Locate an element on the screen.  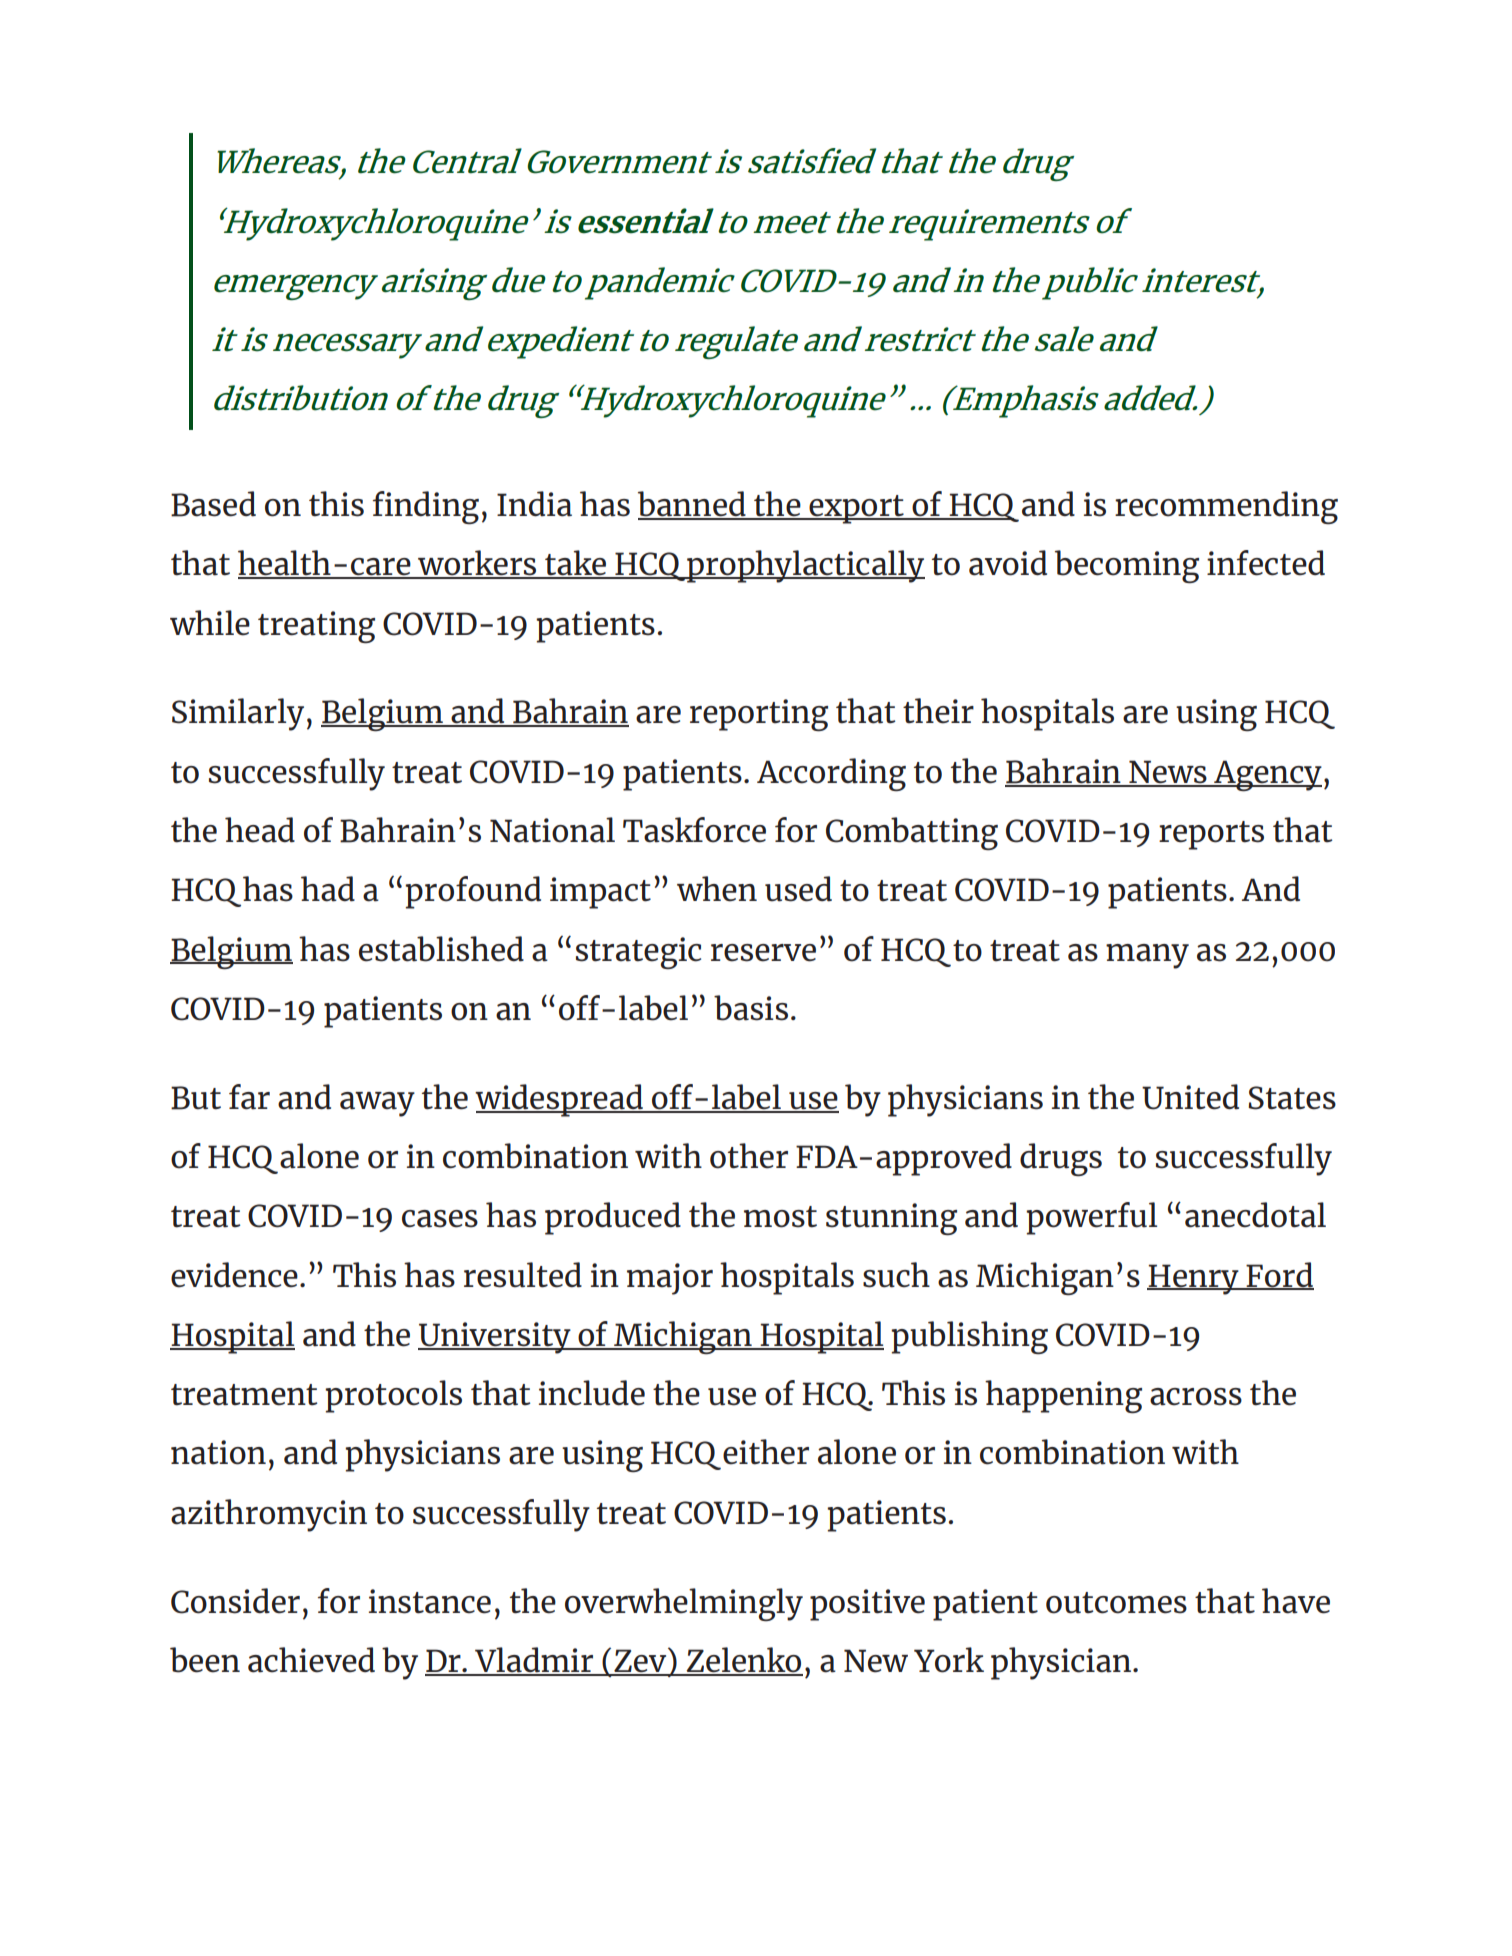
away is located at coordinates (377, 1104).
